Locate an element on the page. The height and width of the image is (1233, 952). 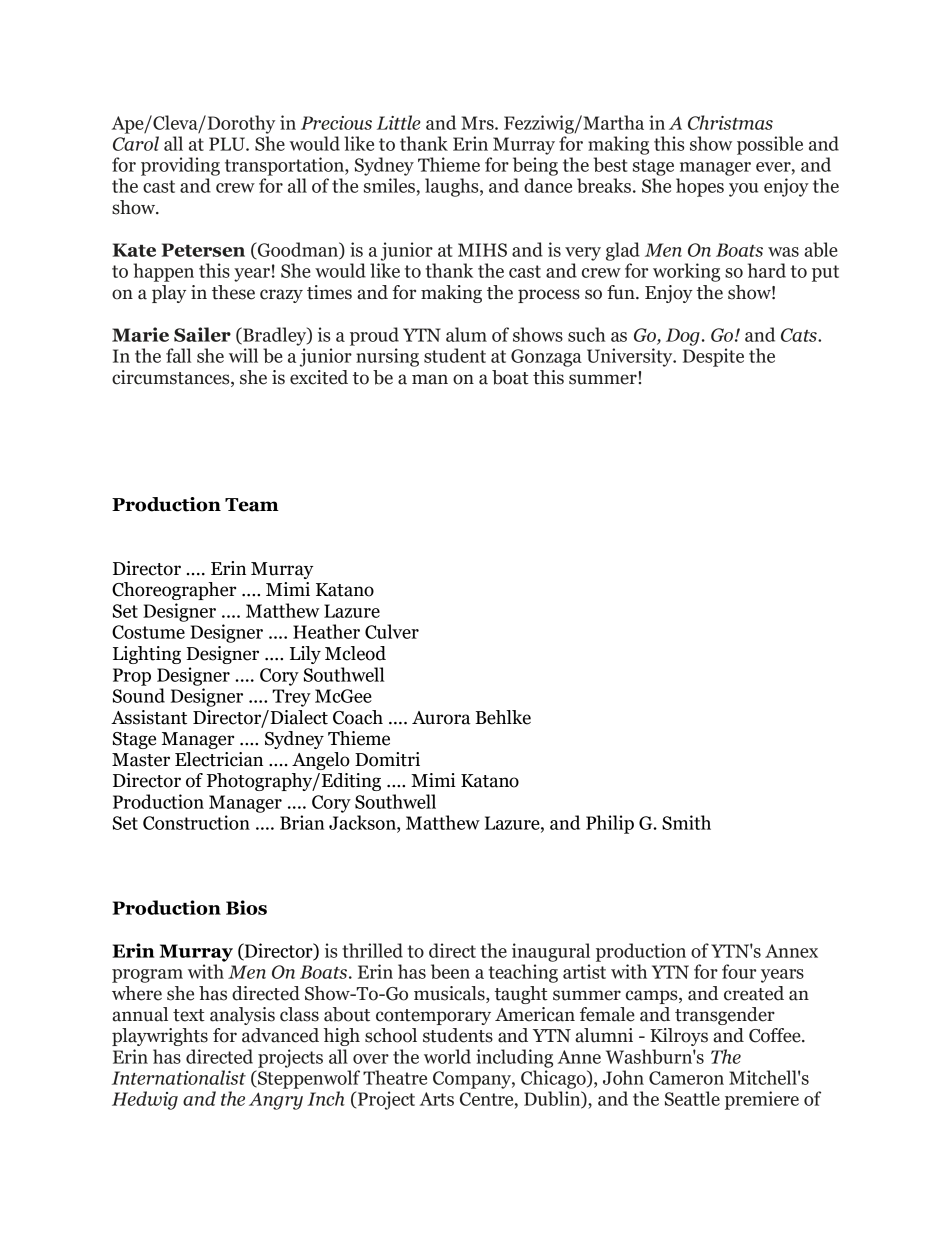
PLU is located at coordinates (228, 144).
